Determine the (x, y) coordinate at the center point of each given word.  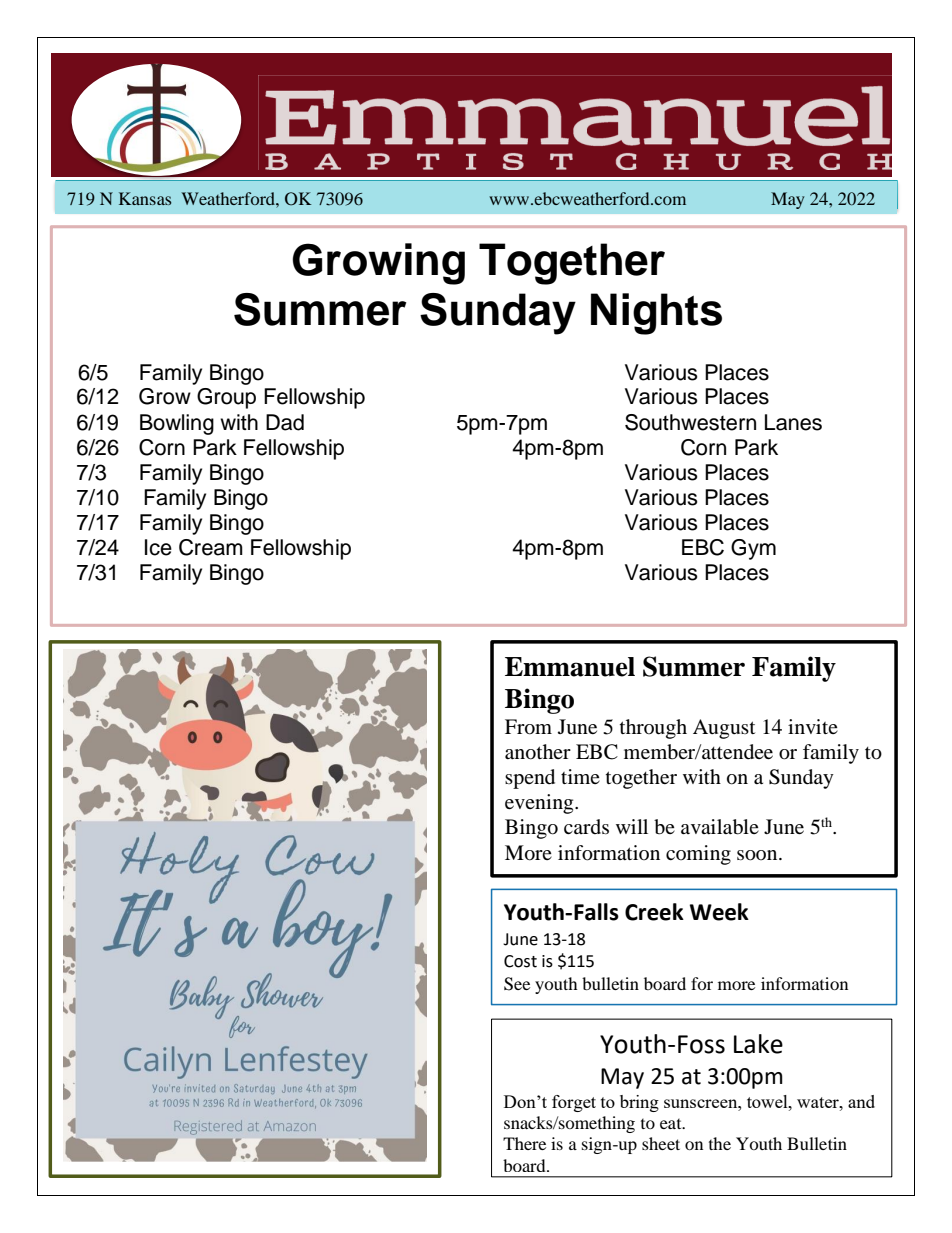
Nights (656, 314)
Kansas (145, 198)
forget (574, 1103)
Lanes (793, 422)
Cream (211, 547)
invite (813, 726)
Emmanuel (570, 667)
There (524, 1143)
